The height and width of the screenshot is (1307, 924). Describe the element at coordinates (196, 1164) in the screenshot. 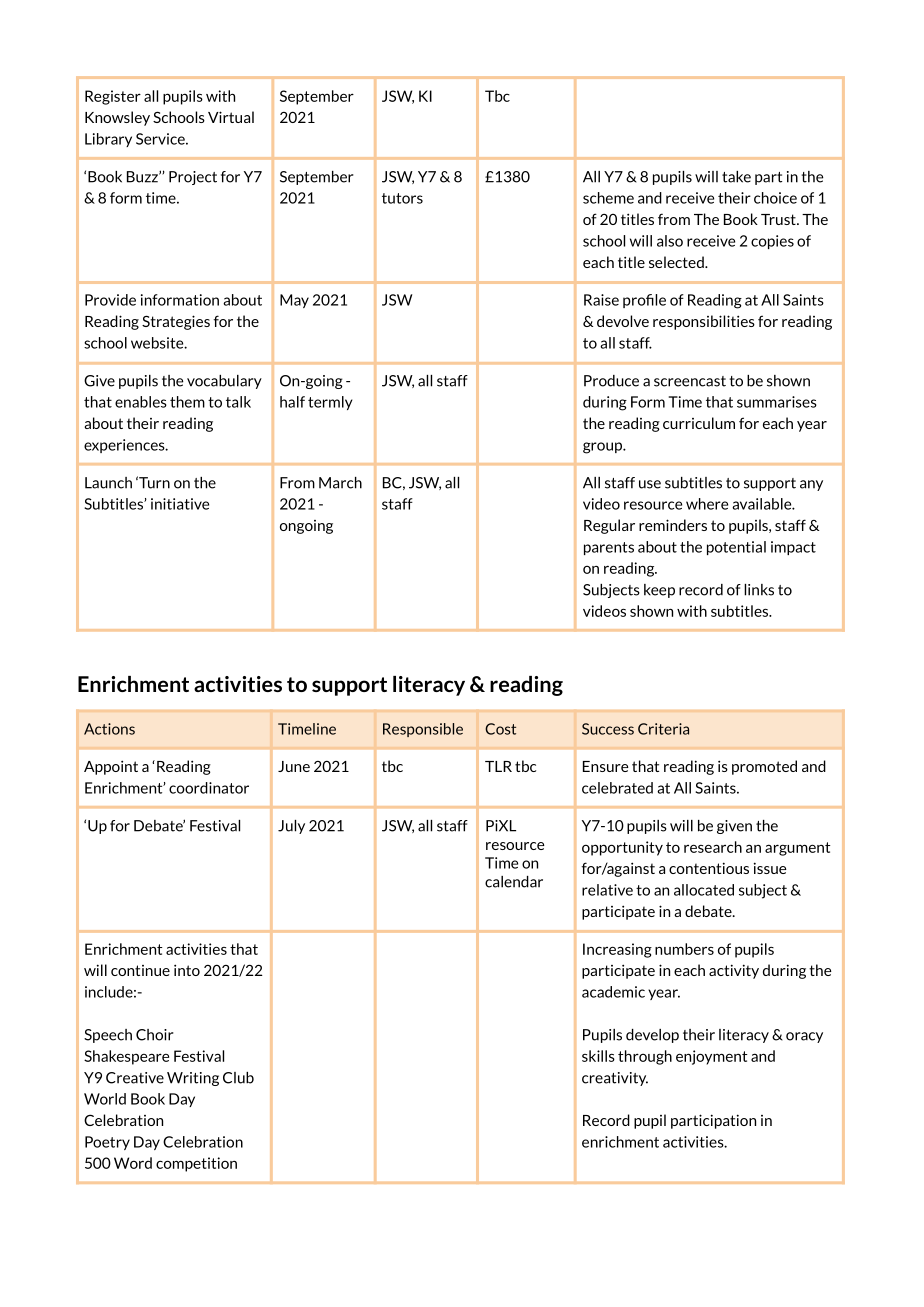

I see `competition` at that location.
